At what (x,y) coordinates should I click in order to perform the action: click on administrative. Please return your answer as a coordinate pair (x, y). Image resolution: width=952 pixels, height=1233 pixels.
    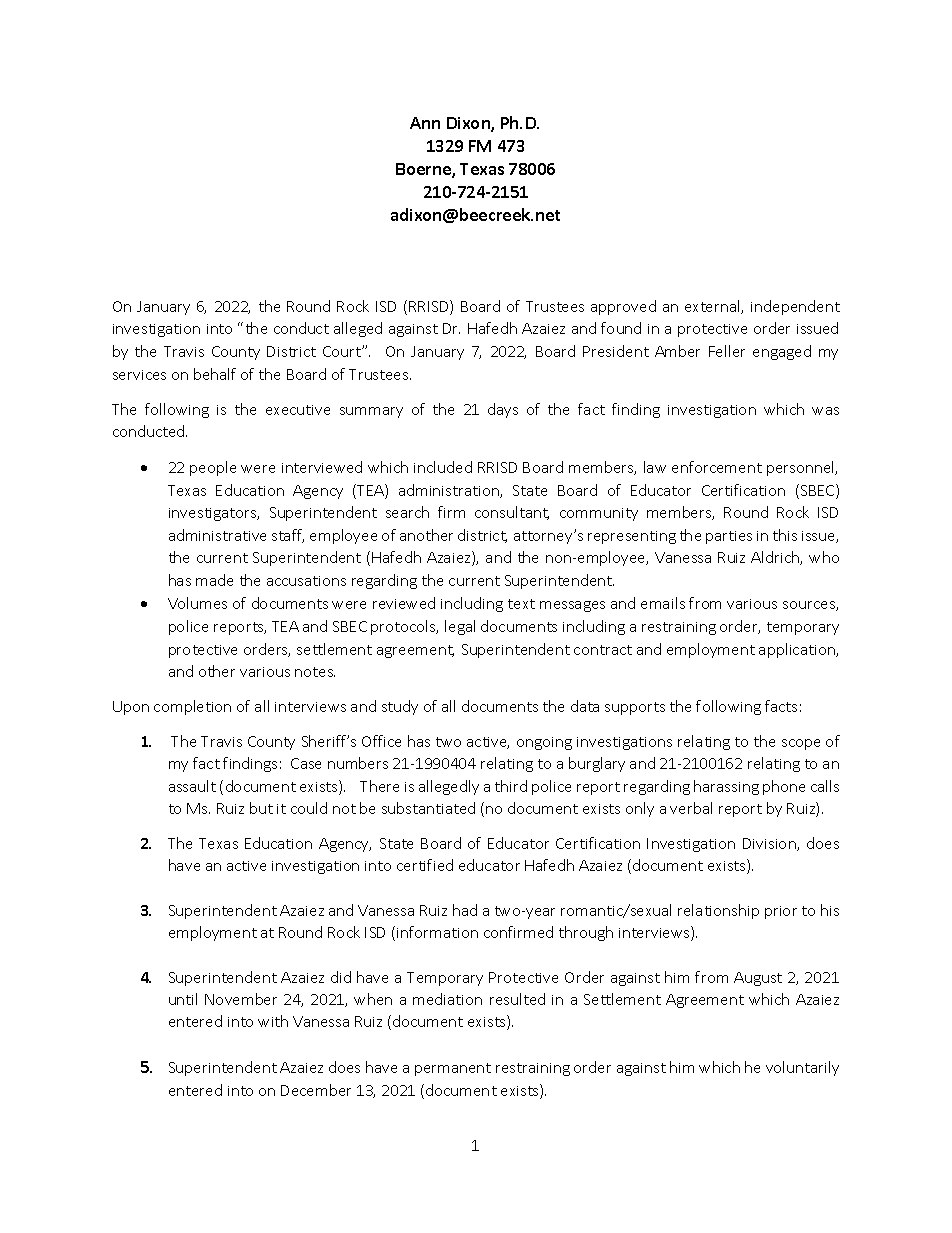
    Looking at the image, I should click on (217, 535).
